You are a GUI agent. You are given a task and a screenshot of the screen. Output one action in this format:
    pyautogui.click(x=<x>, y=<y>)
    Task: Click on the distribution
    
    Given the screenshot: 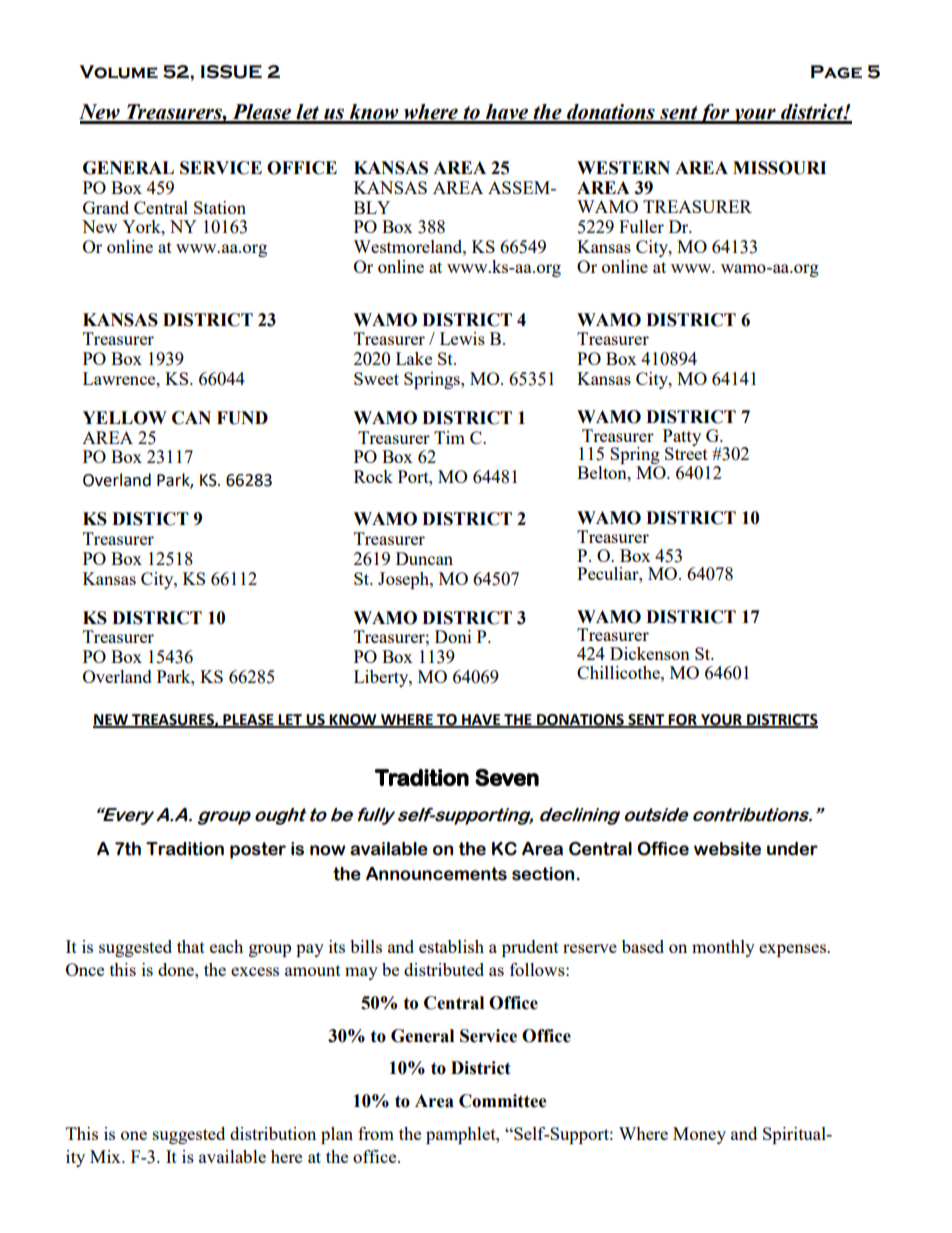 What is the action you would take?
    pyautogui.click(x=273, y=1133)
